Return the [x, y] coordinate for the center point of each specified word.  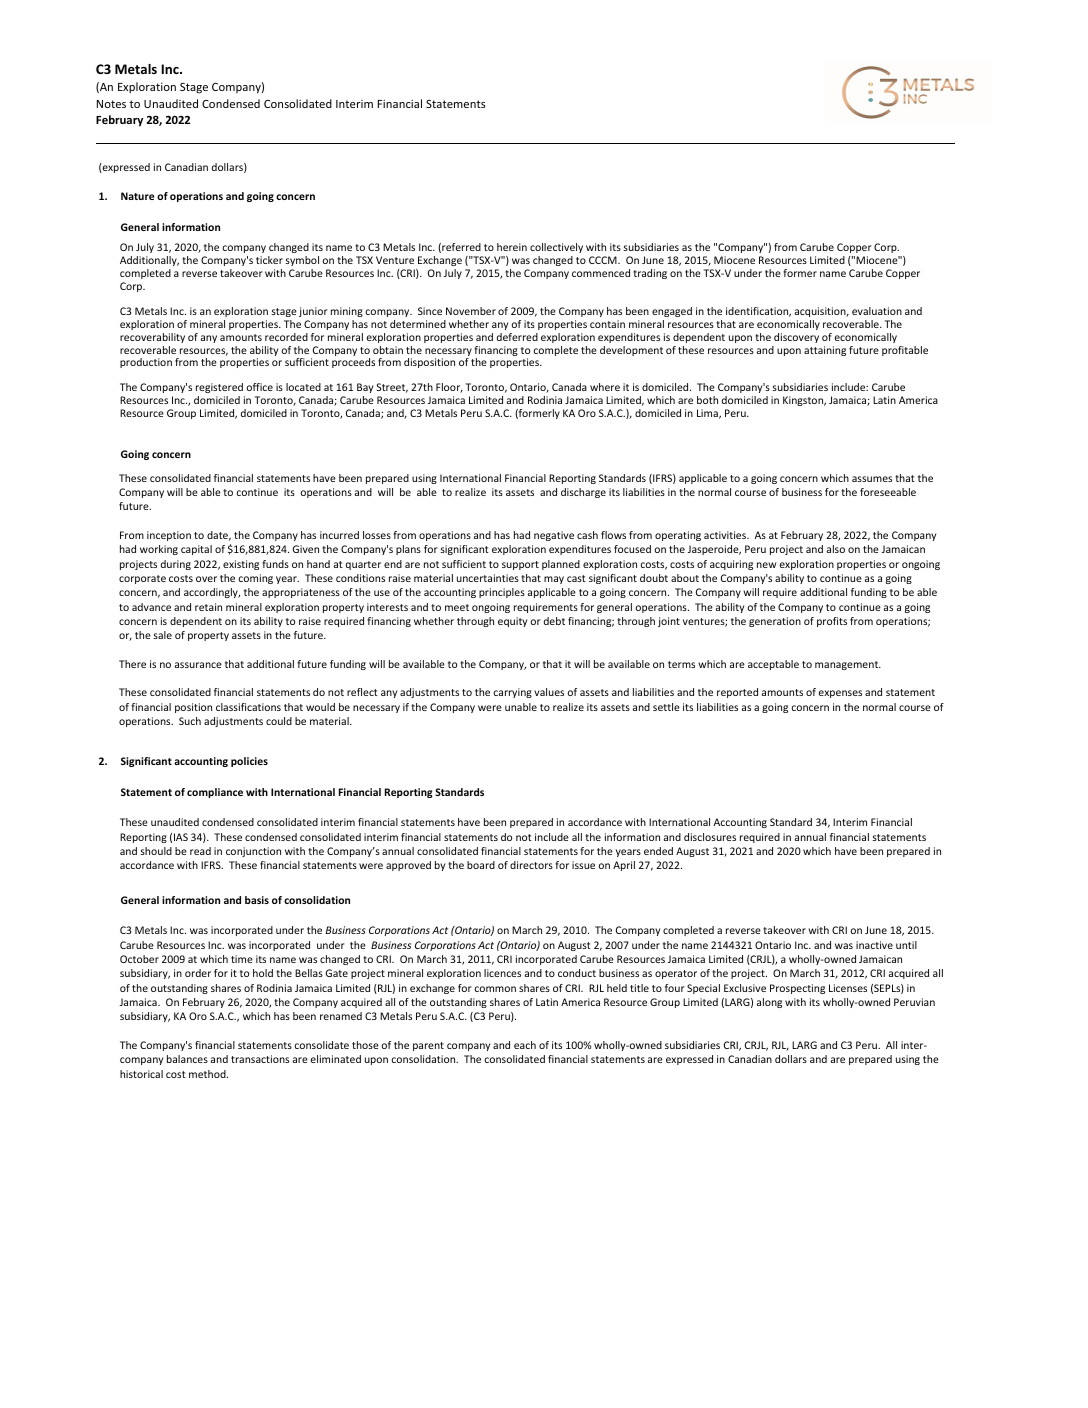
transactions [260, 1059]
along [769, 1003]
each [525, 1045]
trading [650, 274]
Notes [111, 104]
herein [512, 247]
